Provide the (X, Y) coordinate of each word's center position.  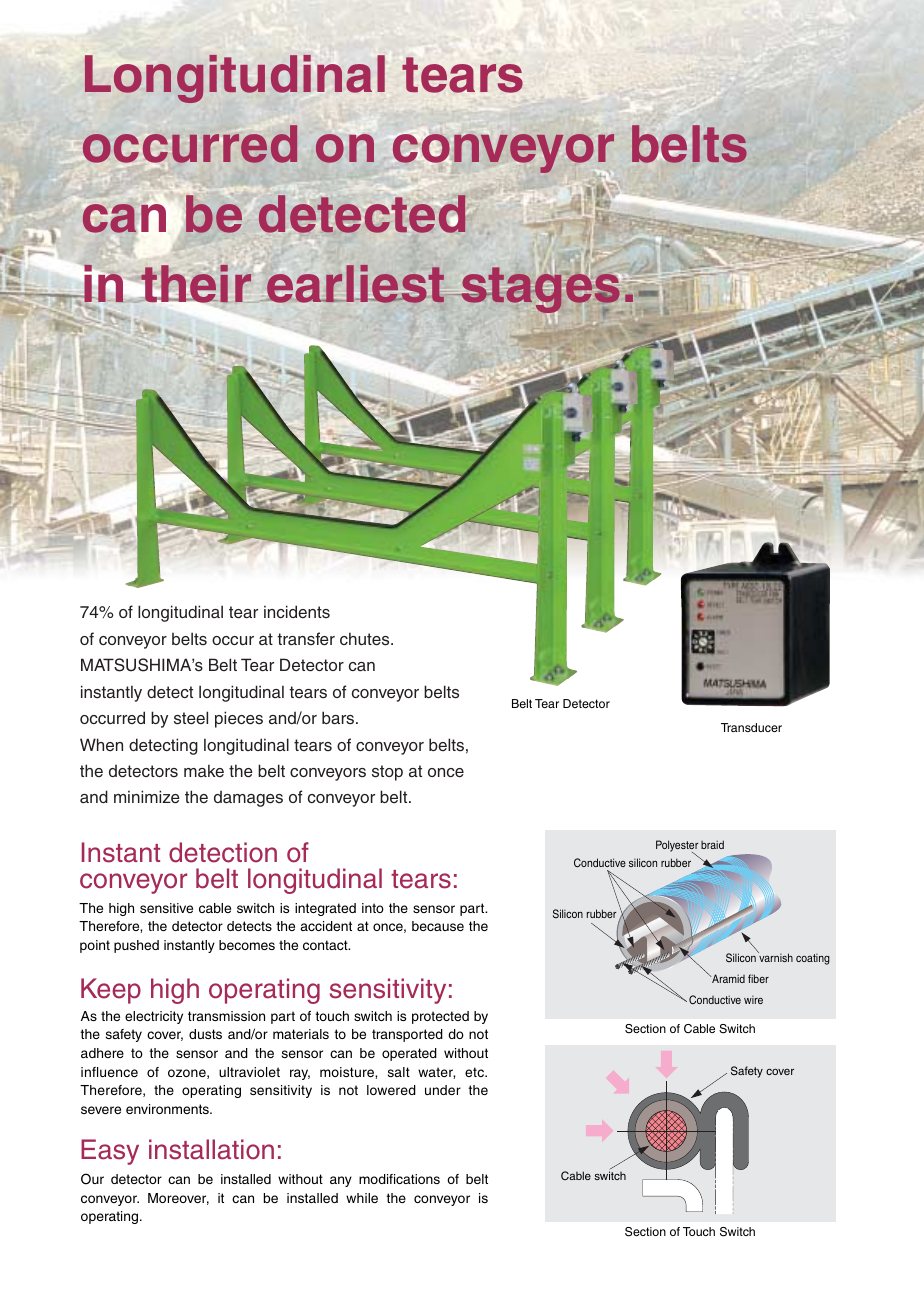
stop (387, 773)
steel (191, 718)
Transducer (751, 727)
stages (541, 290)
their (195, 284)
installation (211, 1149)
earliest (355, 284)
